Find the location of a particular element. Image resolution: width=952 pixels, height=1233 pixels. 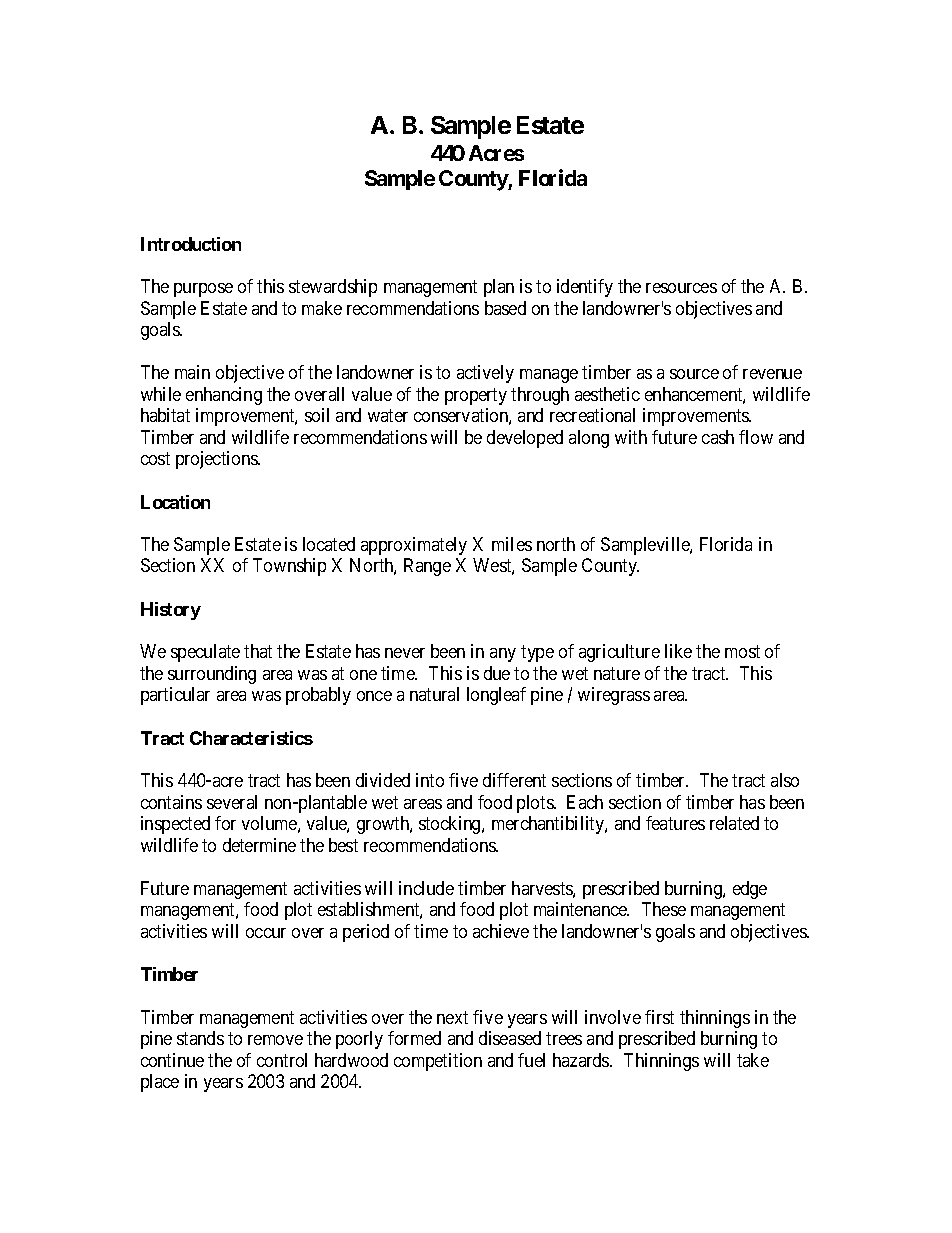

surrounding is located at coordinates (212, 675).
